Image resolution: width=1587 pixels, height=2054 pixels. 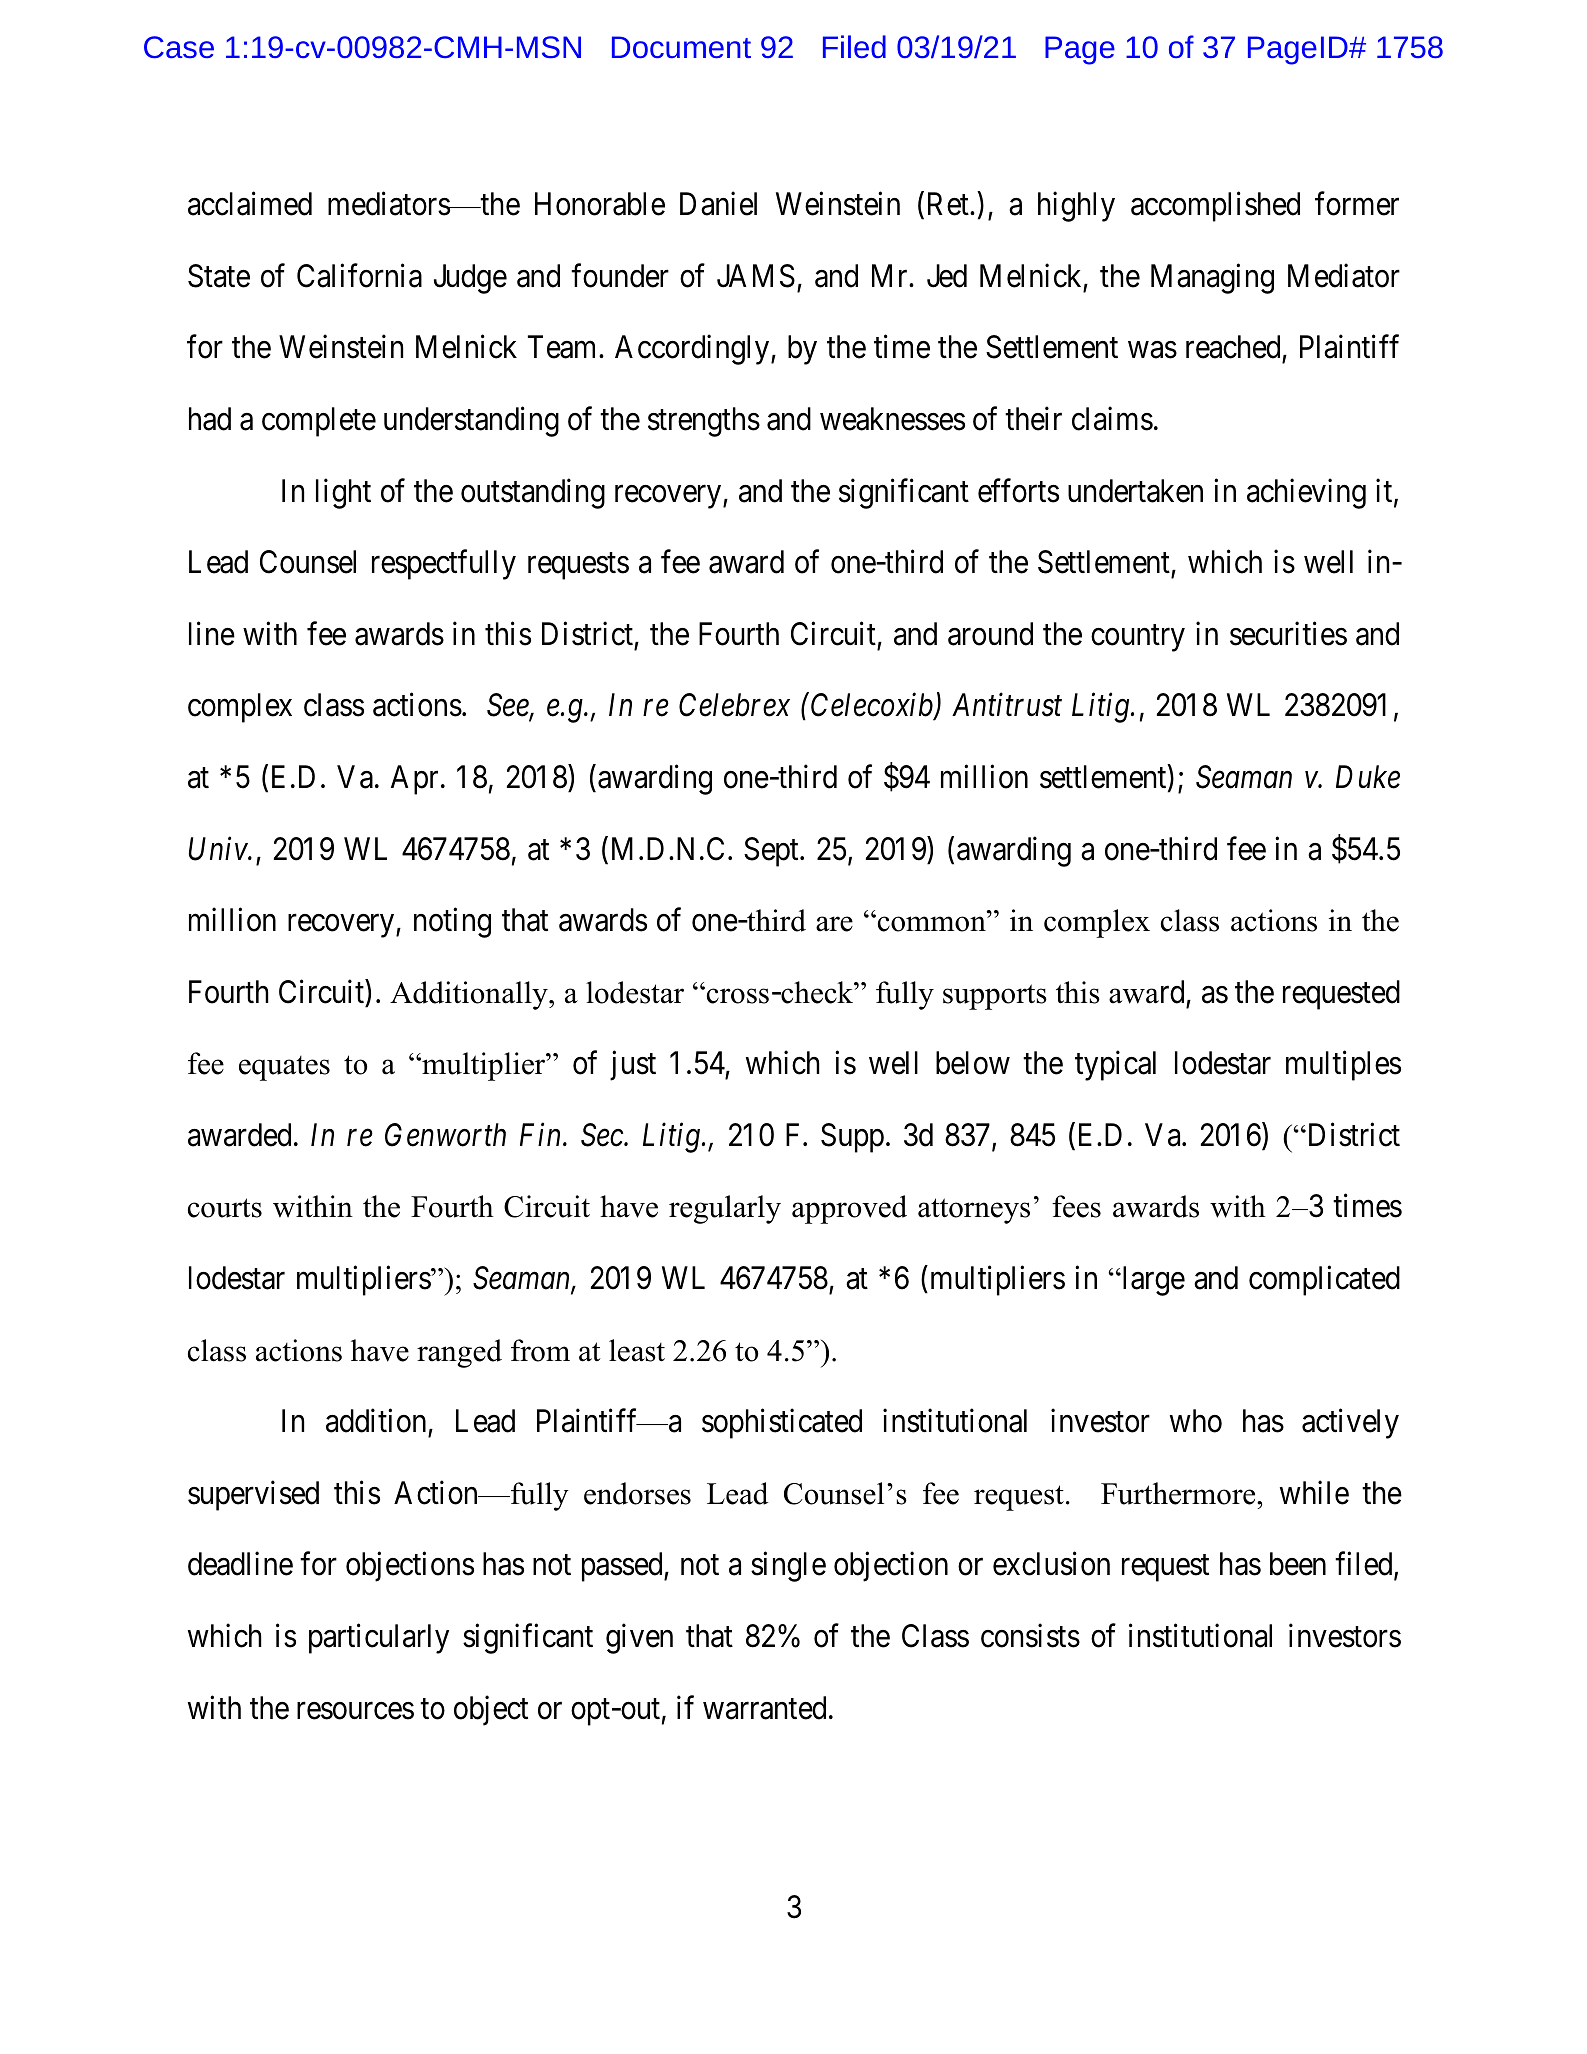 What do you see at coordinates (1298, 1564) in the page?
I see `been` at bounding box center [1298, 1564].
